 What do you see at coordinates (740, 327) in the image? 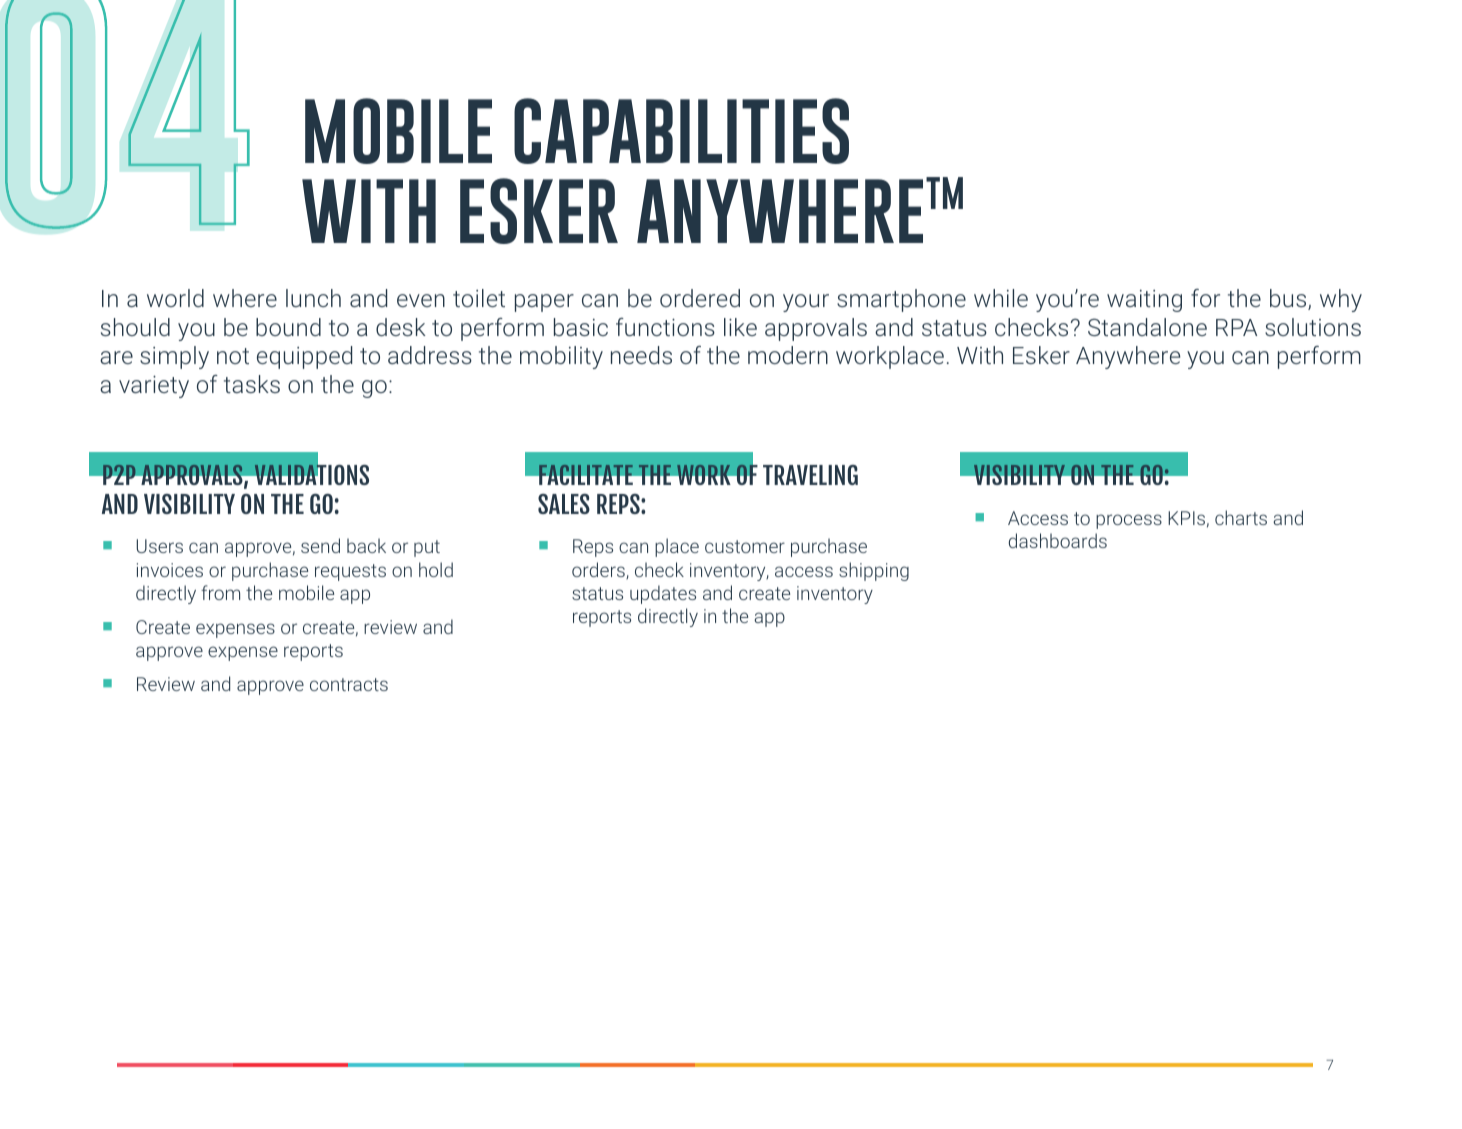
I see `like` at bounding box center [740, 327].
